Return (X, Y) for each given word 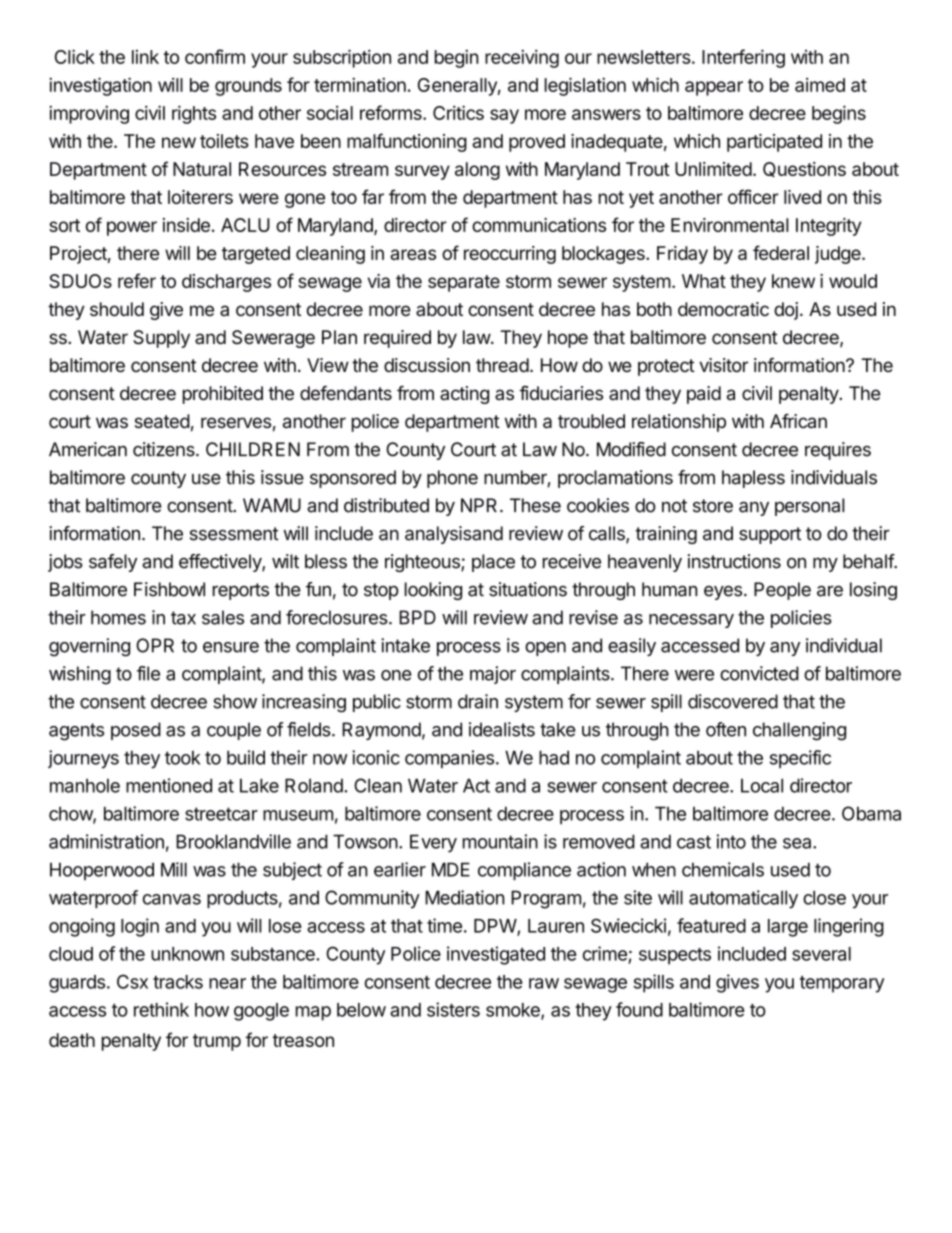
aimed (820, 85)
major (493, 675)
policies (801, 619)
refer (137, 280)
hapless (753, 479)
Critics (458, 112)
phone (452, 479)
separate (464, 283)
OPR (155, 645)
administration (106, 841)
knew (793, 281)
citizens (165, 449)
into (731, 841)
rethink (161, 1009)
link (145, 57)
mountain (500, 841)
